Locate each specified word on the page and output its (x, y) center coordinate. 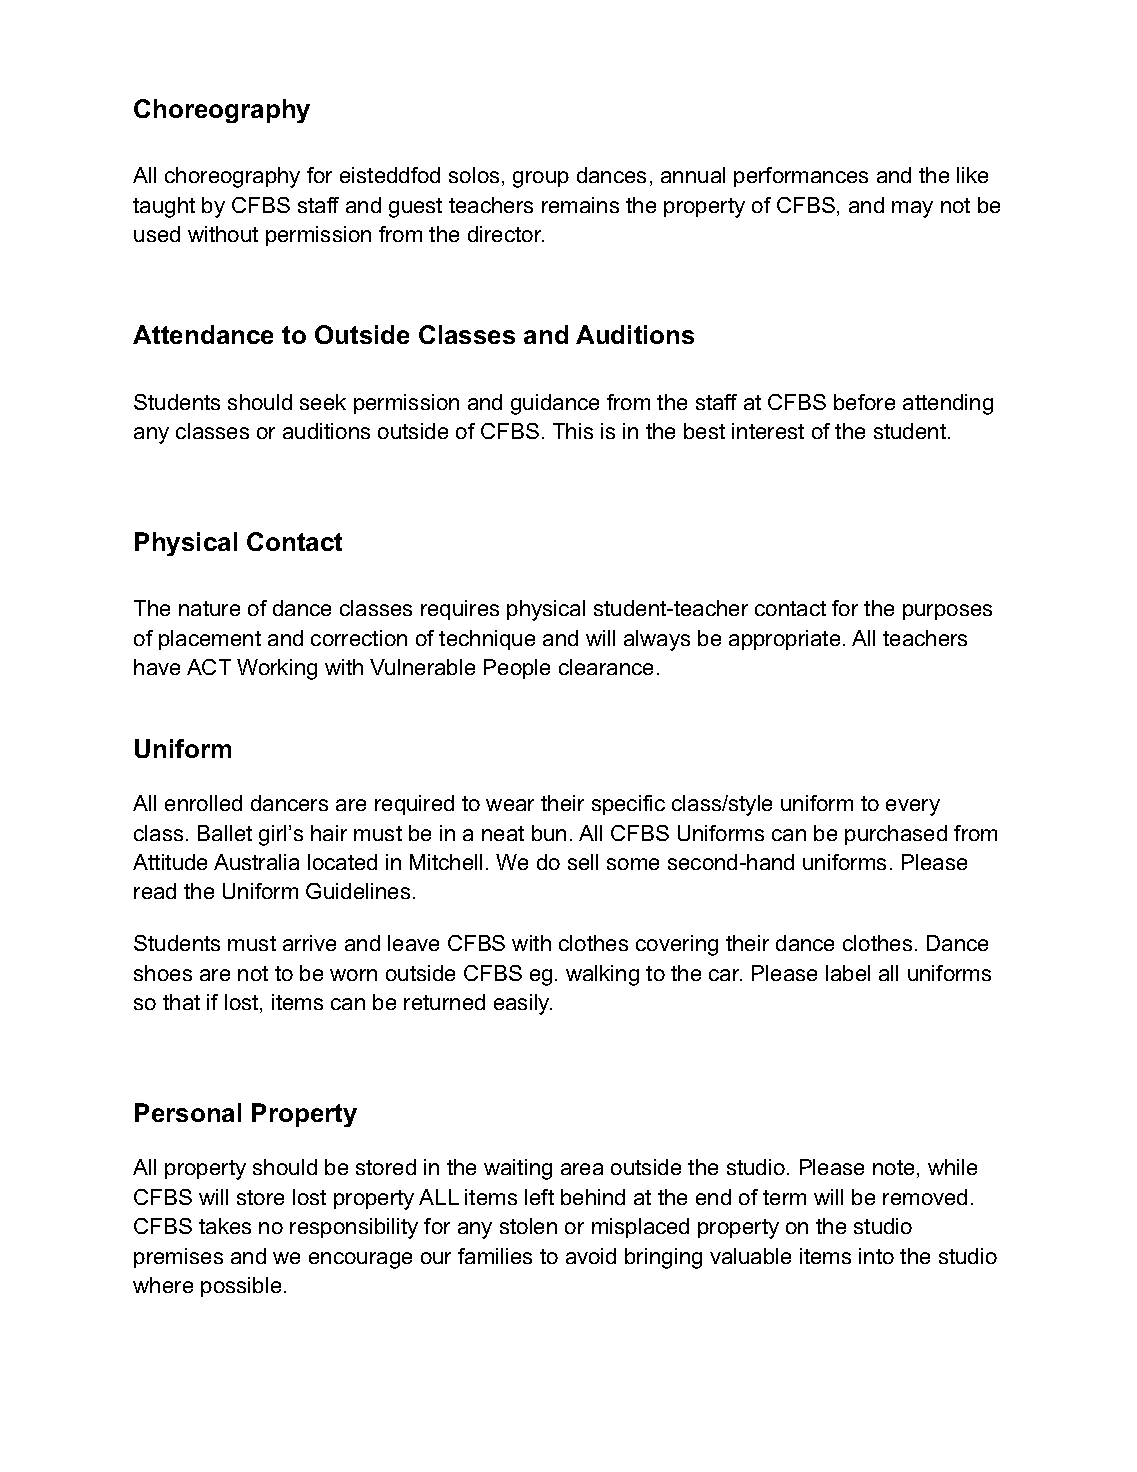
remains (580, 205)
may (912, 209)
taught (164, 207)
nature (209, 608)
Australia (256, 862)
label (848, 973)
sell (583, 862)
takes (225, 1226)
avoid (591, 1256)
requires (460, 610)
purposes (947, 612)
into (876, 1256)
